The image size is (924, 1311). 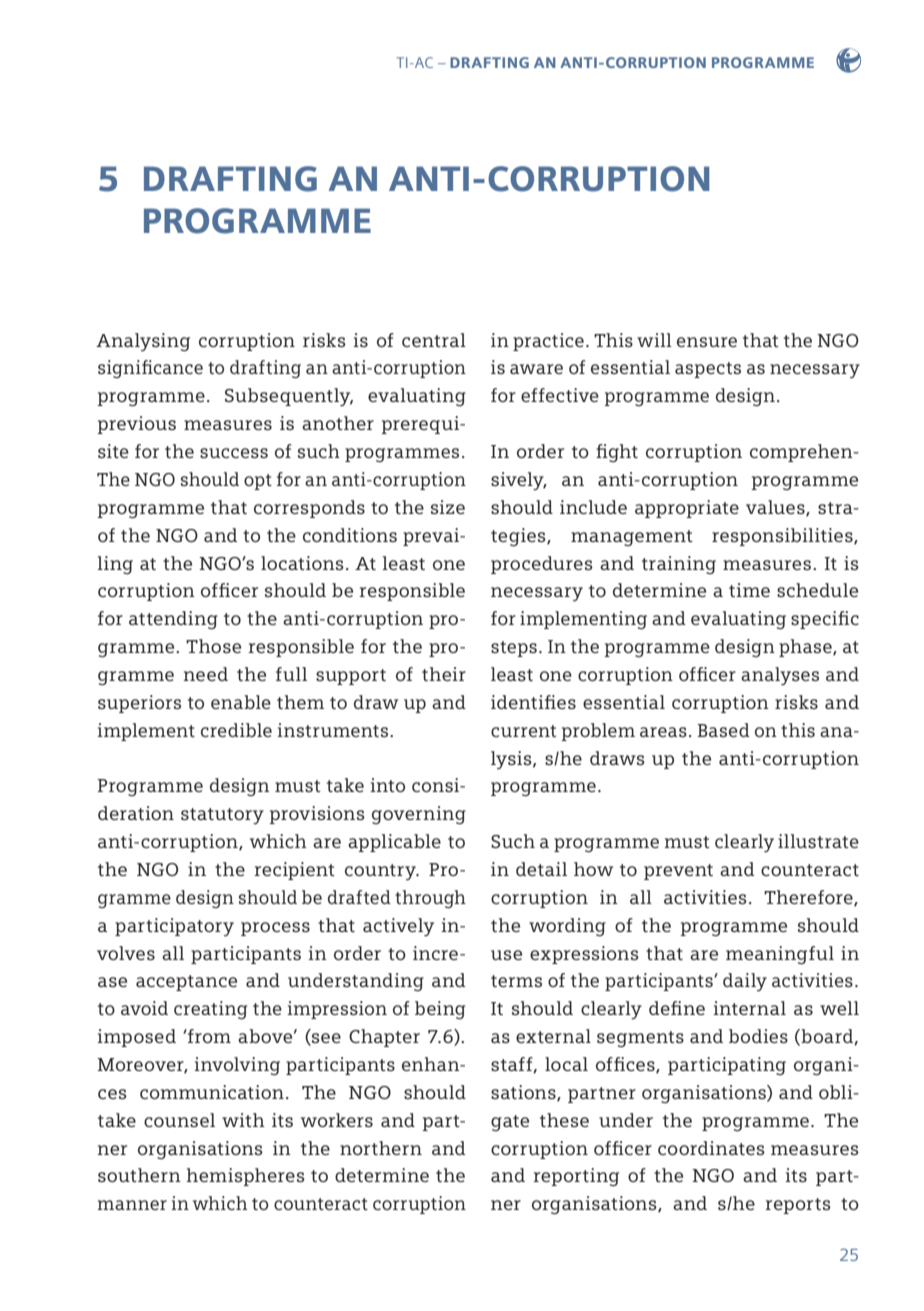 I want to click on reports, so click(x=798, y=1206).
